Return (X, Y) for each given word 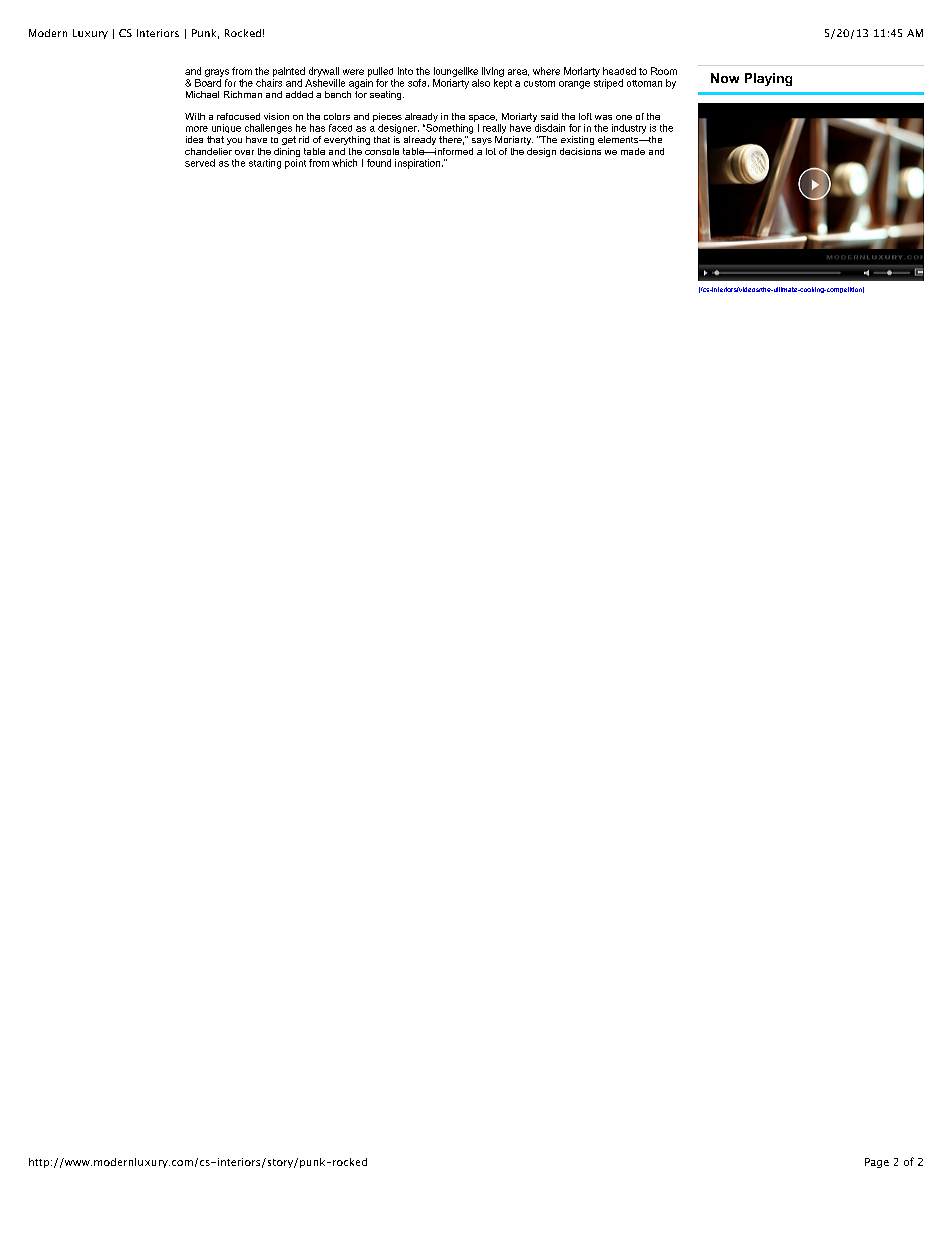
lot (491, 151)
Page (877, 1163)
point (295, 164)
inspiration (419, 164)
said (549, 116)
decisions (580, 151)
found (379, 163)
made (633, 151)
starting (265, 164)
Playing (768, 79)
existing (577, 140)
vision (276, 116)
